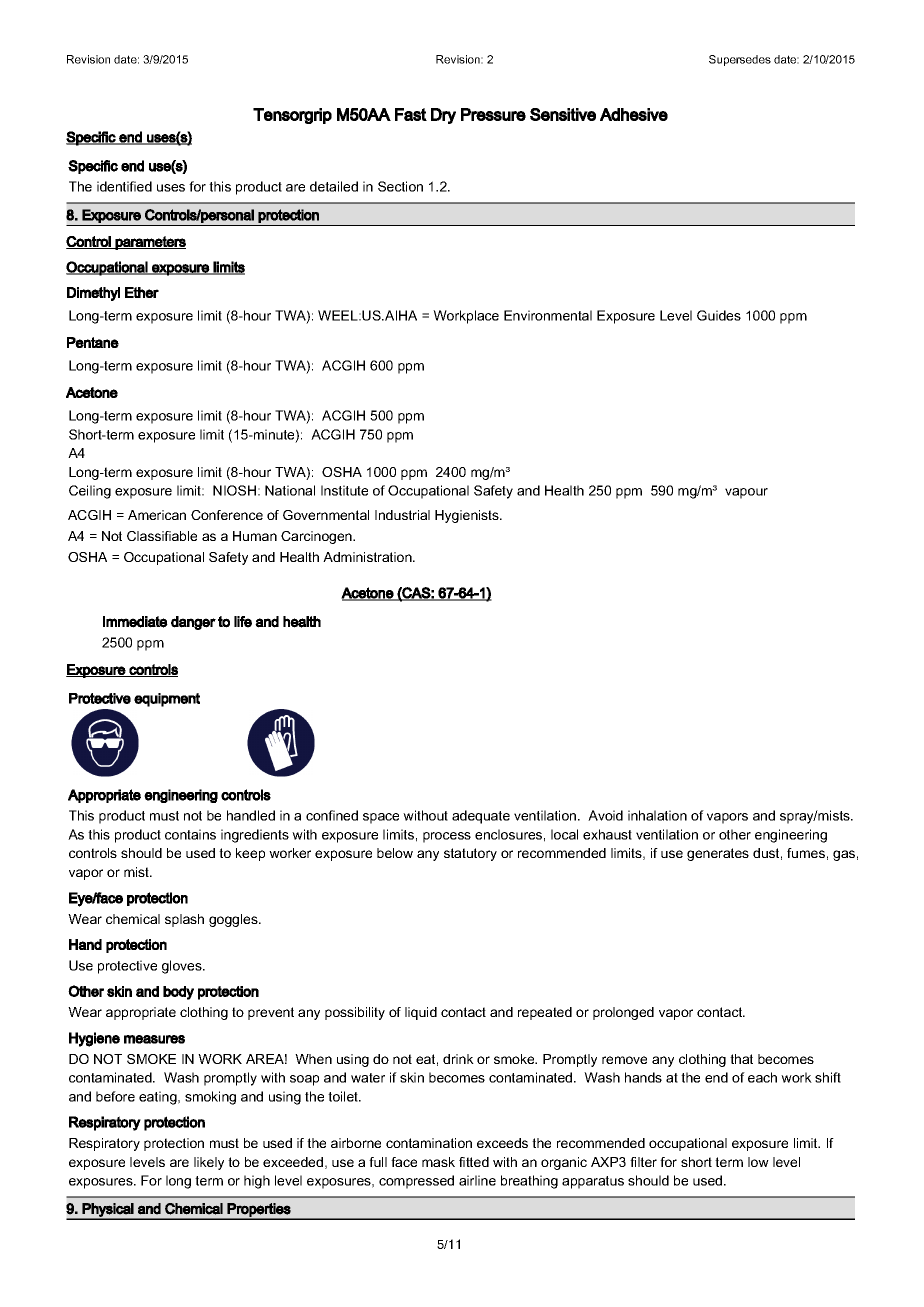 The width and height of the image is (924, 1307). I want to click on Supersedes, so click(740, 60).
